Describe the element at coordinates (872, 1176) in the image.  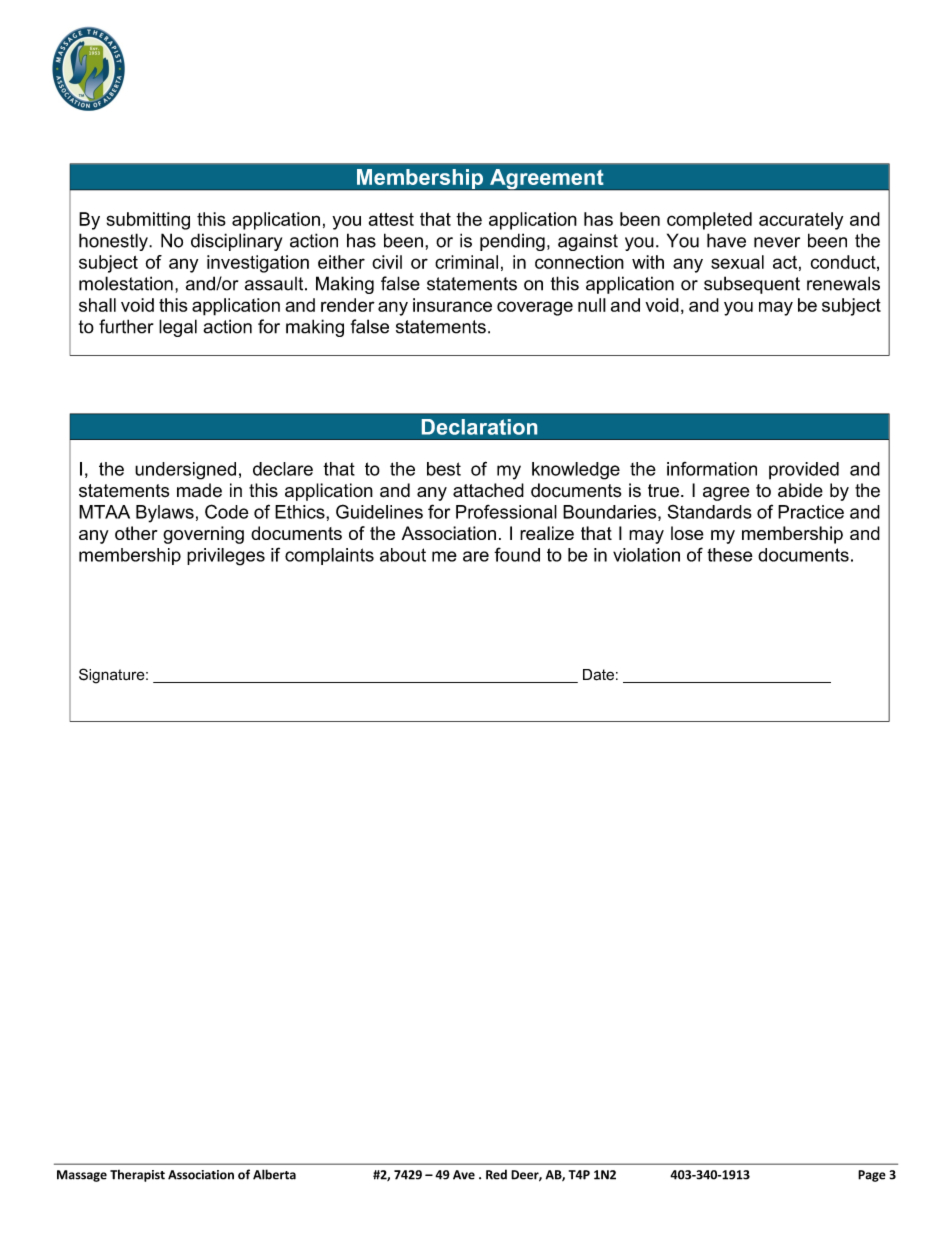
I see `Page` at that location.
